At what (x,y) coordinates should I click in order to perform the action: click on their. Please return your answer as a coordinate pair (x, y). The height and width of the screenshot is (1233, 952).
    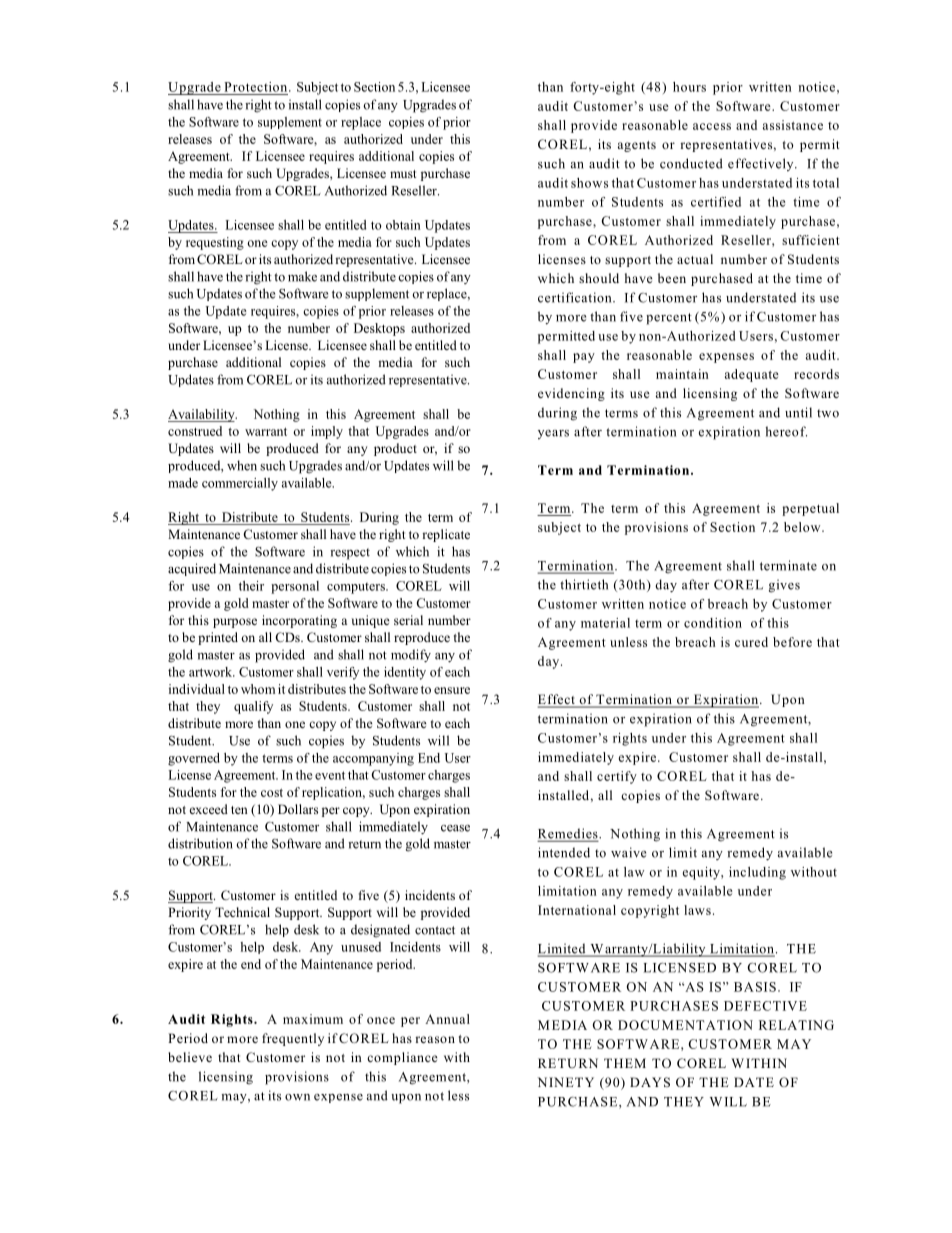
    Looking at the image, I should click on (251, 586).
